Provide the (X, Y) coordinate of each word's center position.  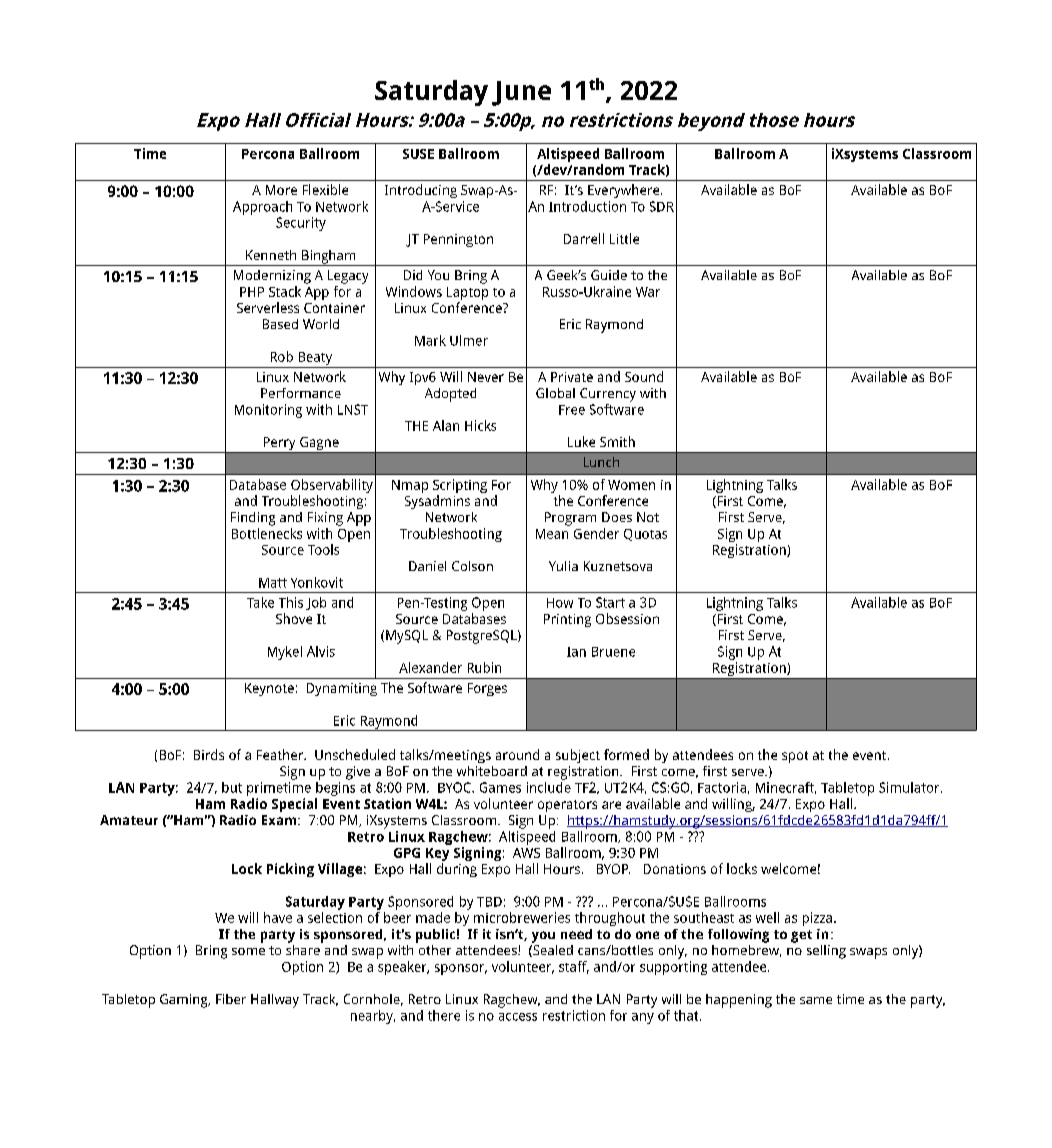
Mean (552, 534)
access (518, 1017)
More (281, 190)
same (816, 1000)
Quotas (645, 535)
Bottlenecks (267, 533)
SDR (662, 206)
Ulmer (469, 340)
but (232, 787)
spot (795, 757)
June (521, 93)
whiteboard (492, 771)
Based (280, 324)
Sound (644, 376)
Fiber (231, 999)
